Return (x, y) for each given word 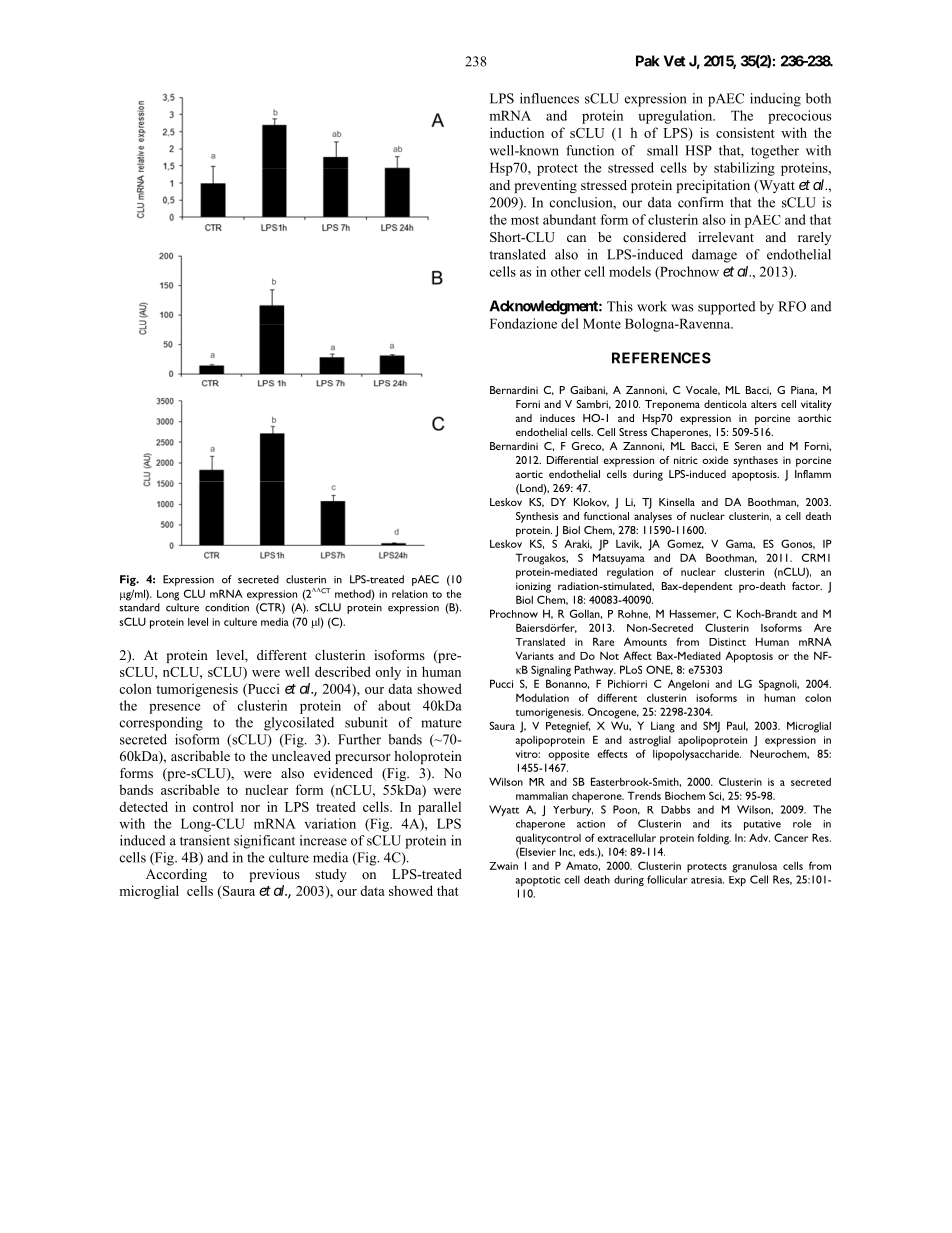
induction (517, 132)
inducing (775, 100)
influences (549, 98)
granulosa (754, 867)
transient (205, 840)
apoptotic (538, 881)
